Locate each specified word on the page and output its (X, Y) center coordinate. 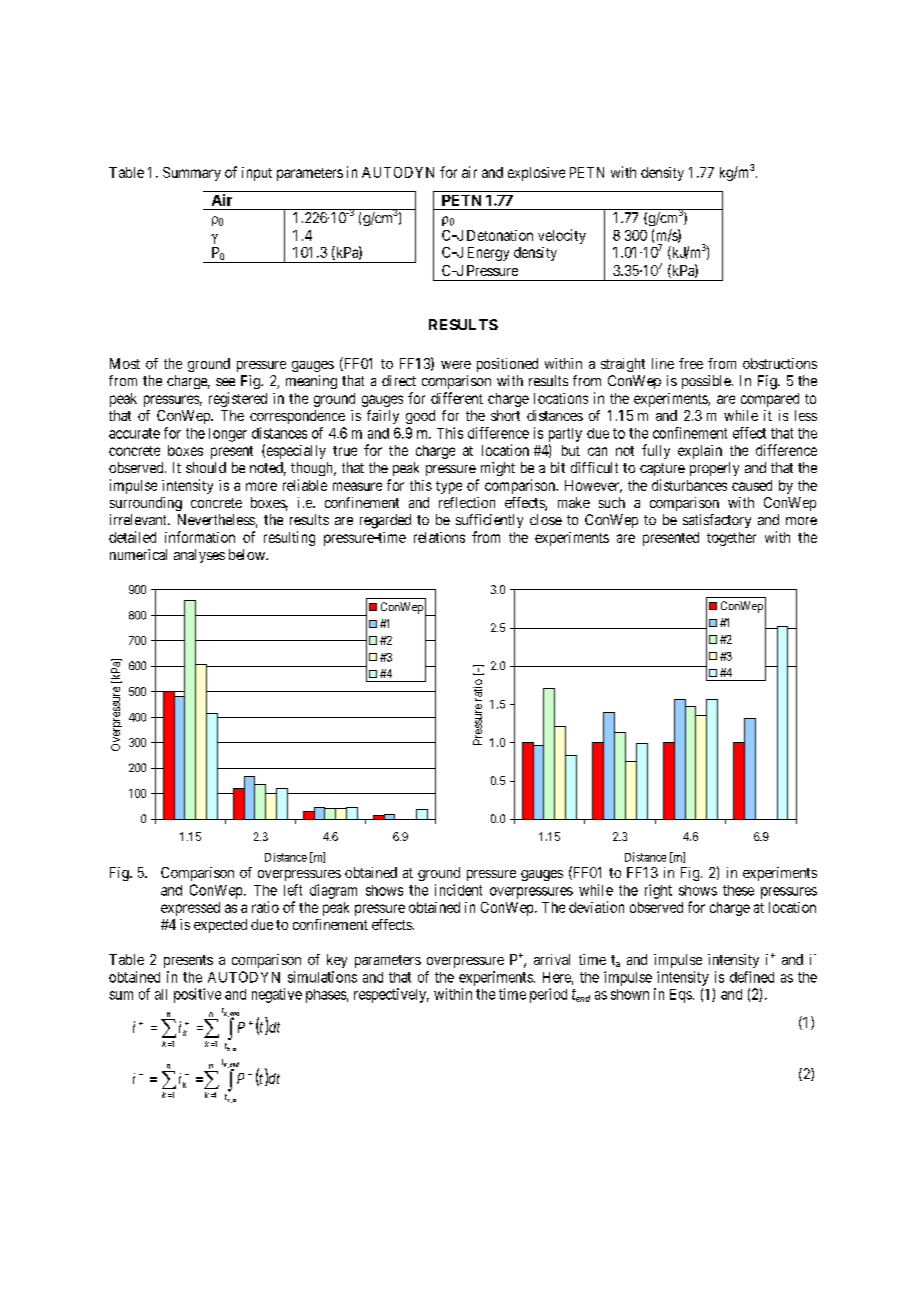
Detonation (500, 235)
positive (197, 995)
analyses (199, 556)
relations (439, 537)
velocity (562, 236)
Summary (192, 174)
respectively (391, 995)
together (731, 539)
